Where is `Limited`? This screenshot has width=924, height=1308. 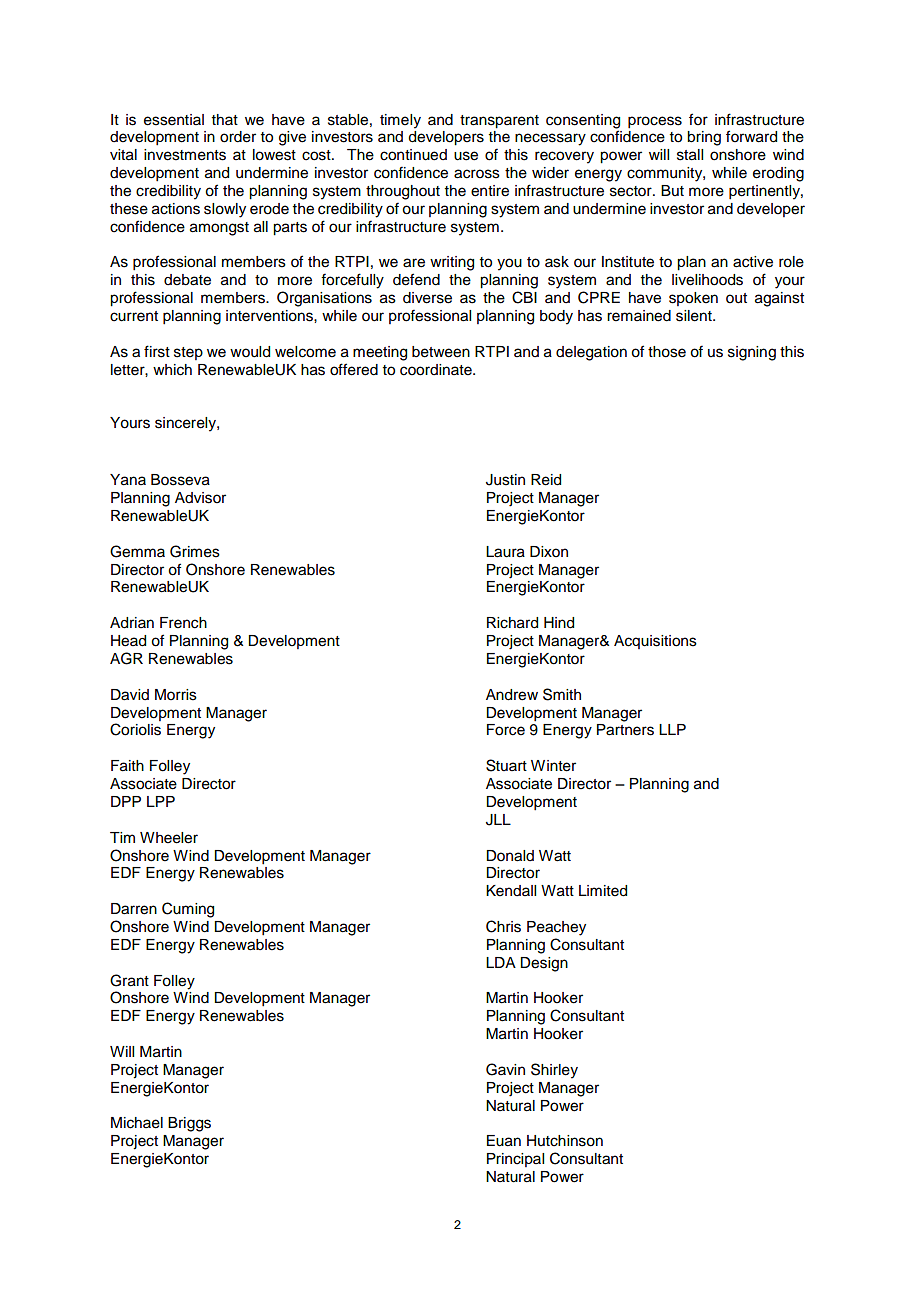
Limited is located at coordinates (603, 891).
